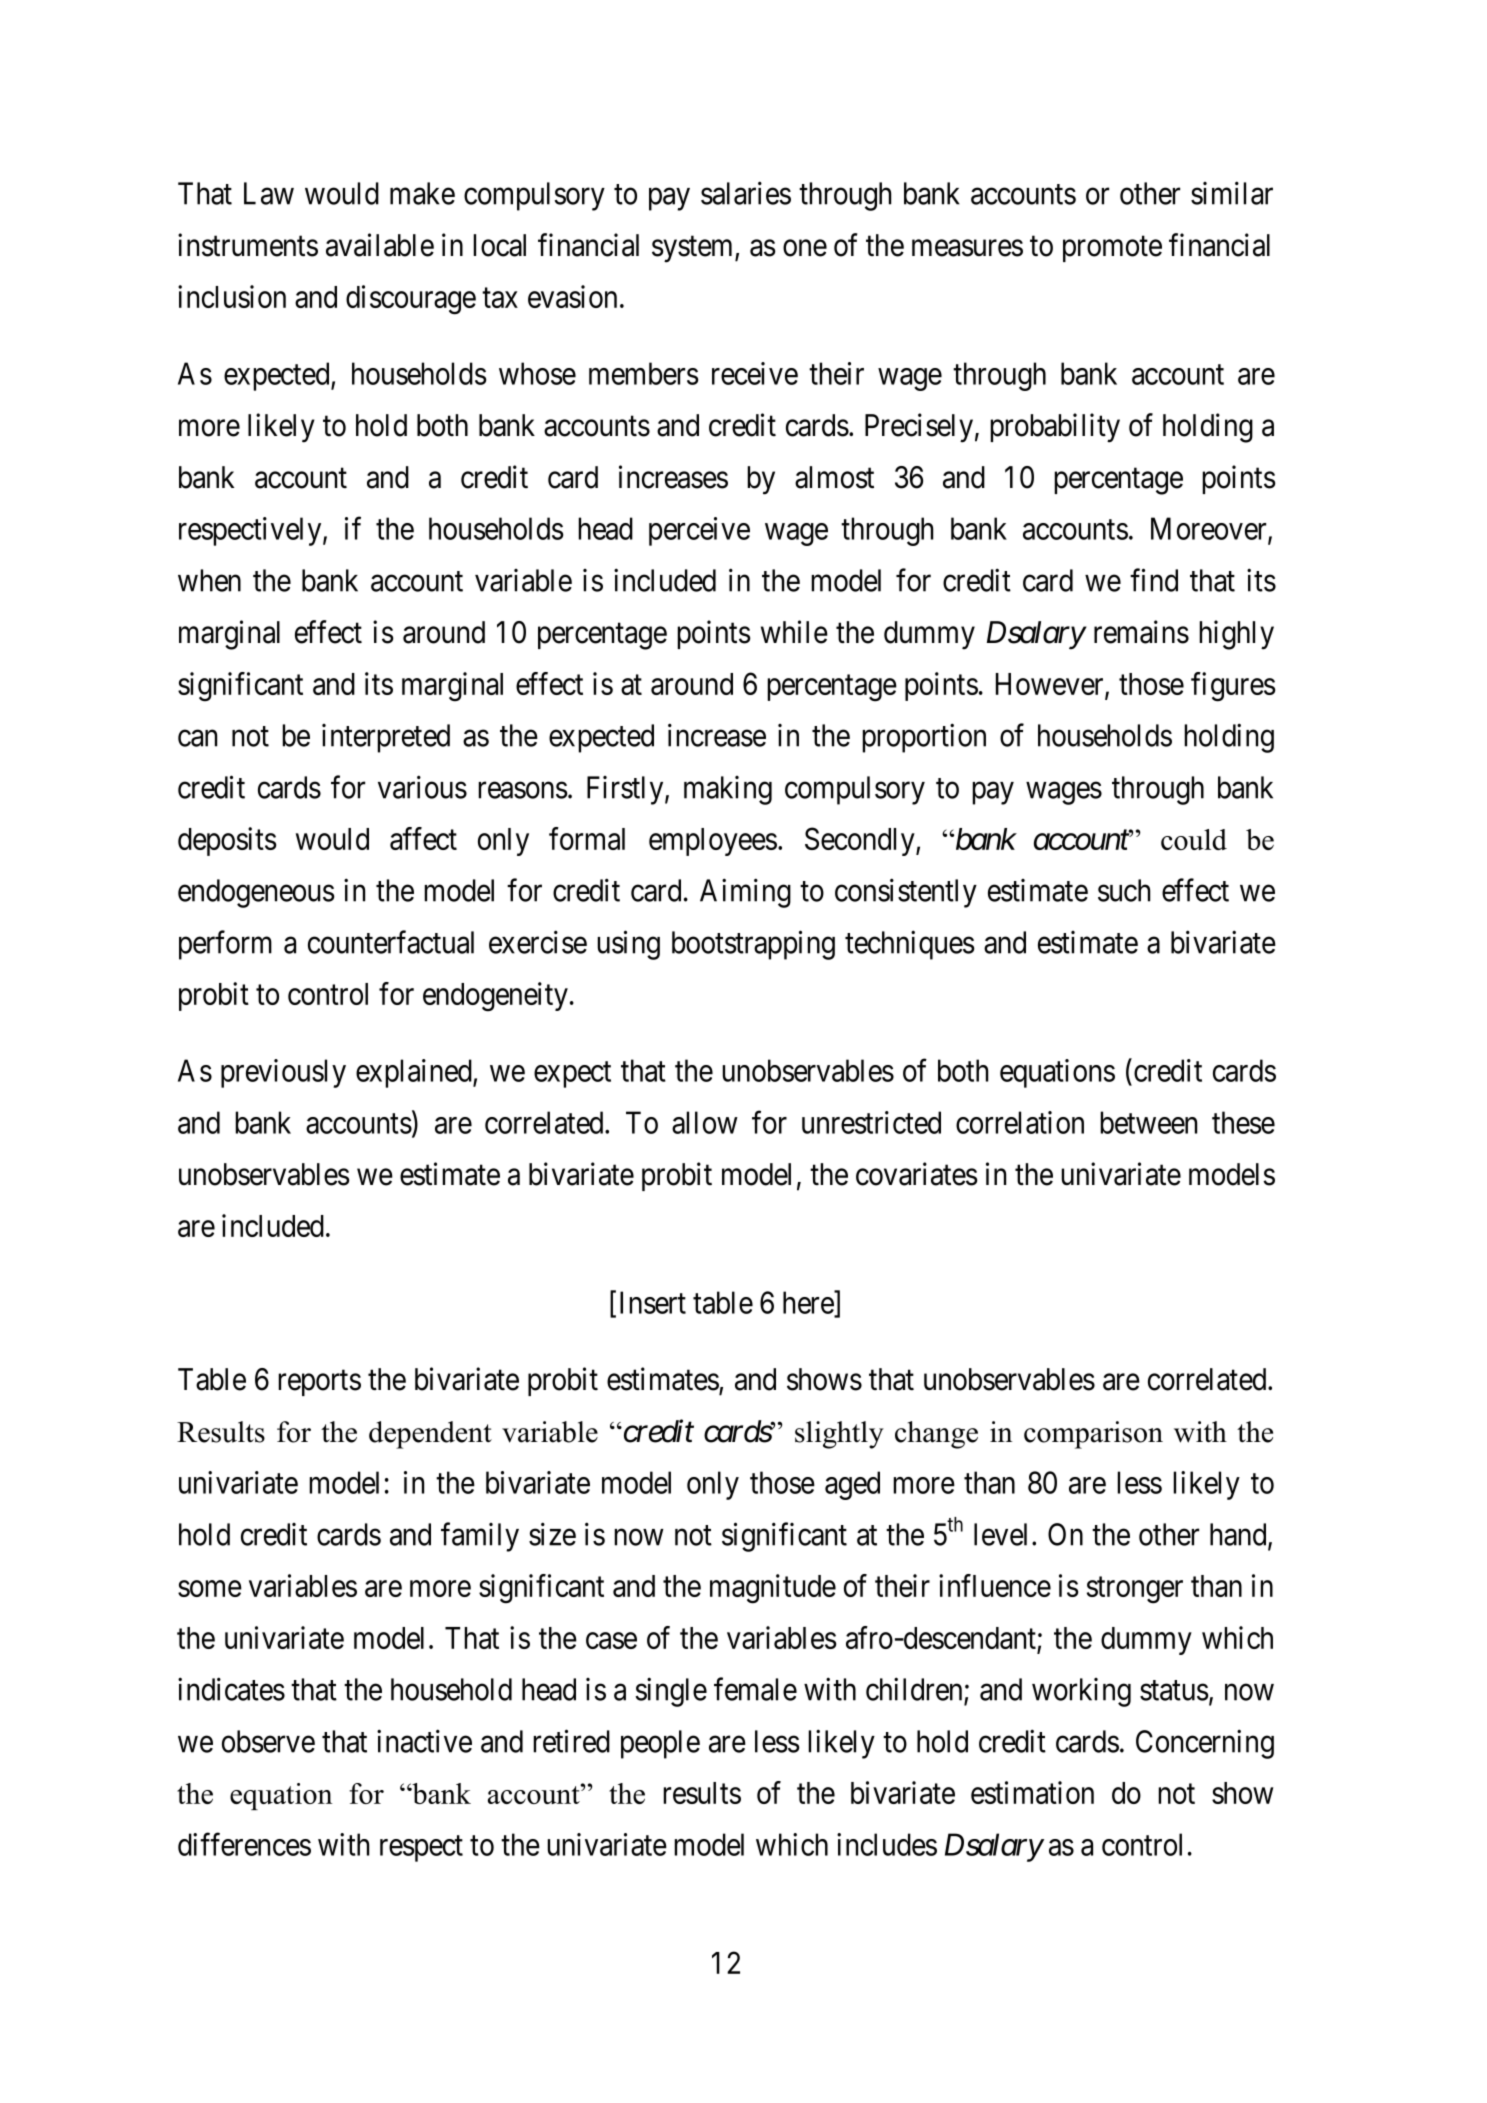 Image resolution: width=1487 pixels, height=2103 pixels. I want to click on such, so click(1124, 890).
